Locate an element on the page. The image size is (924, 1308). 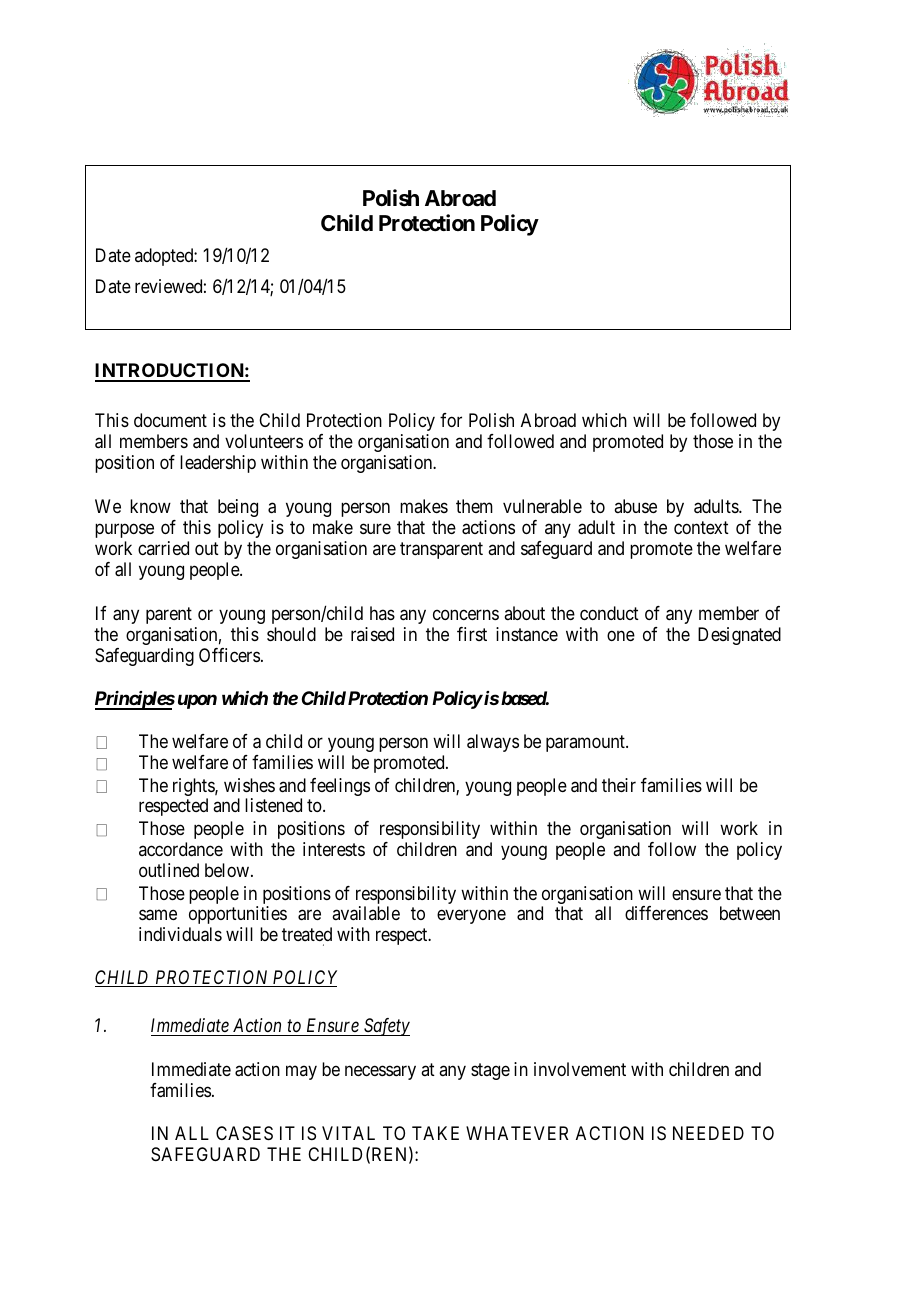
leadership is located at coordinates (218, 464).
